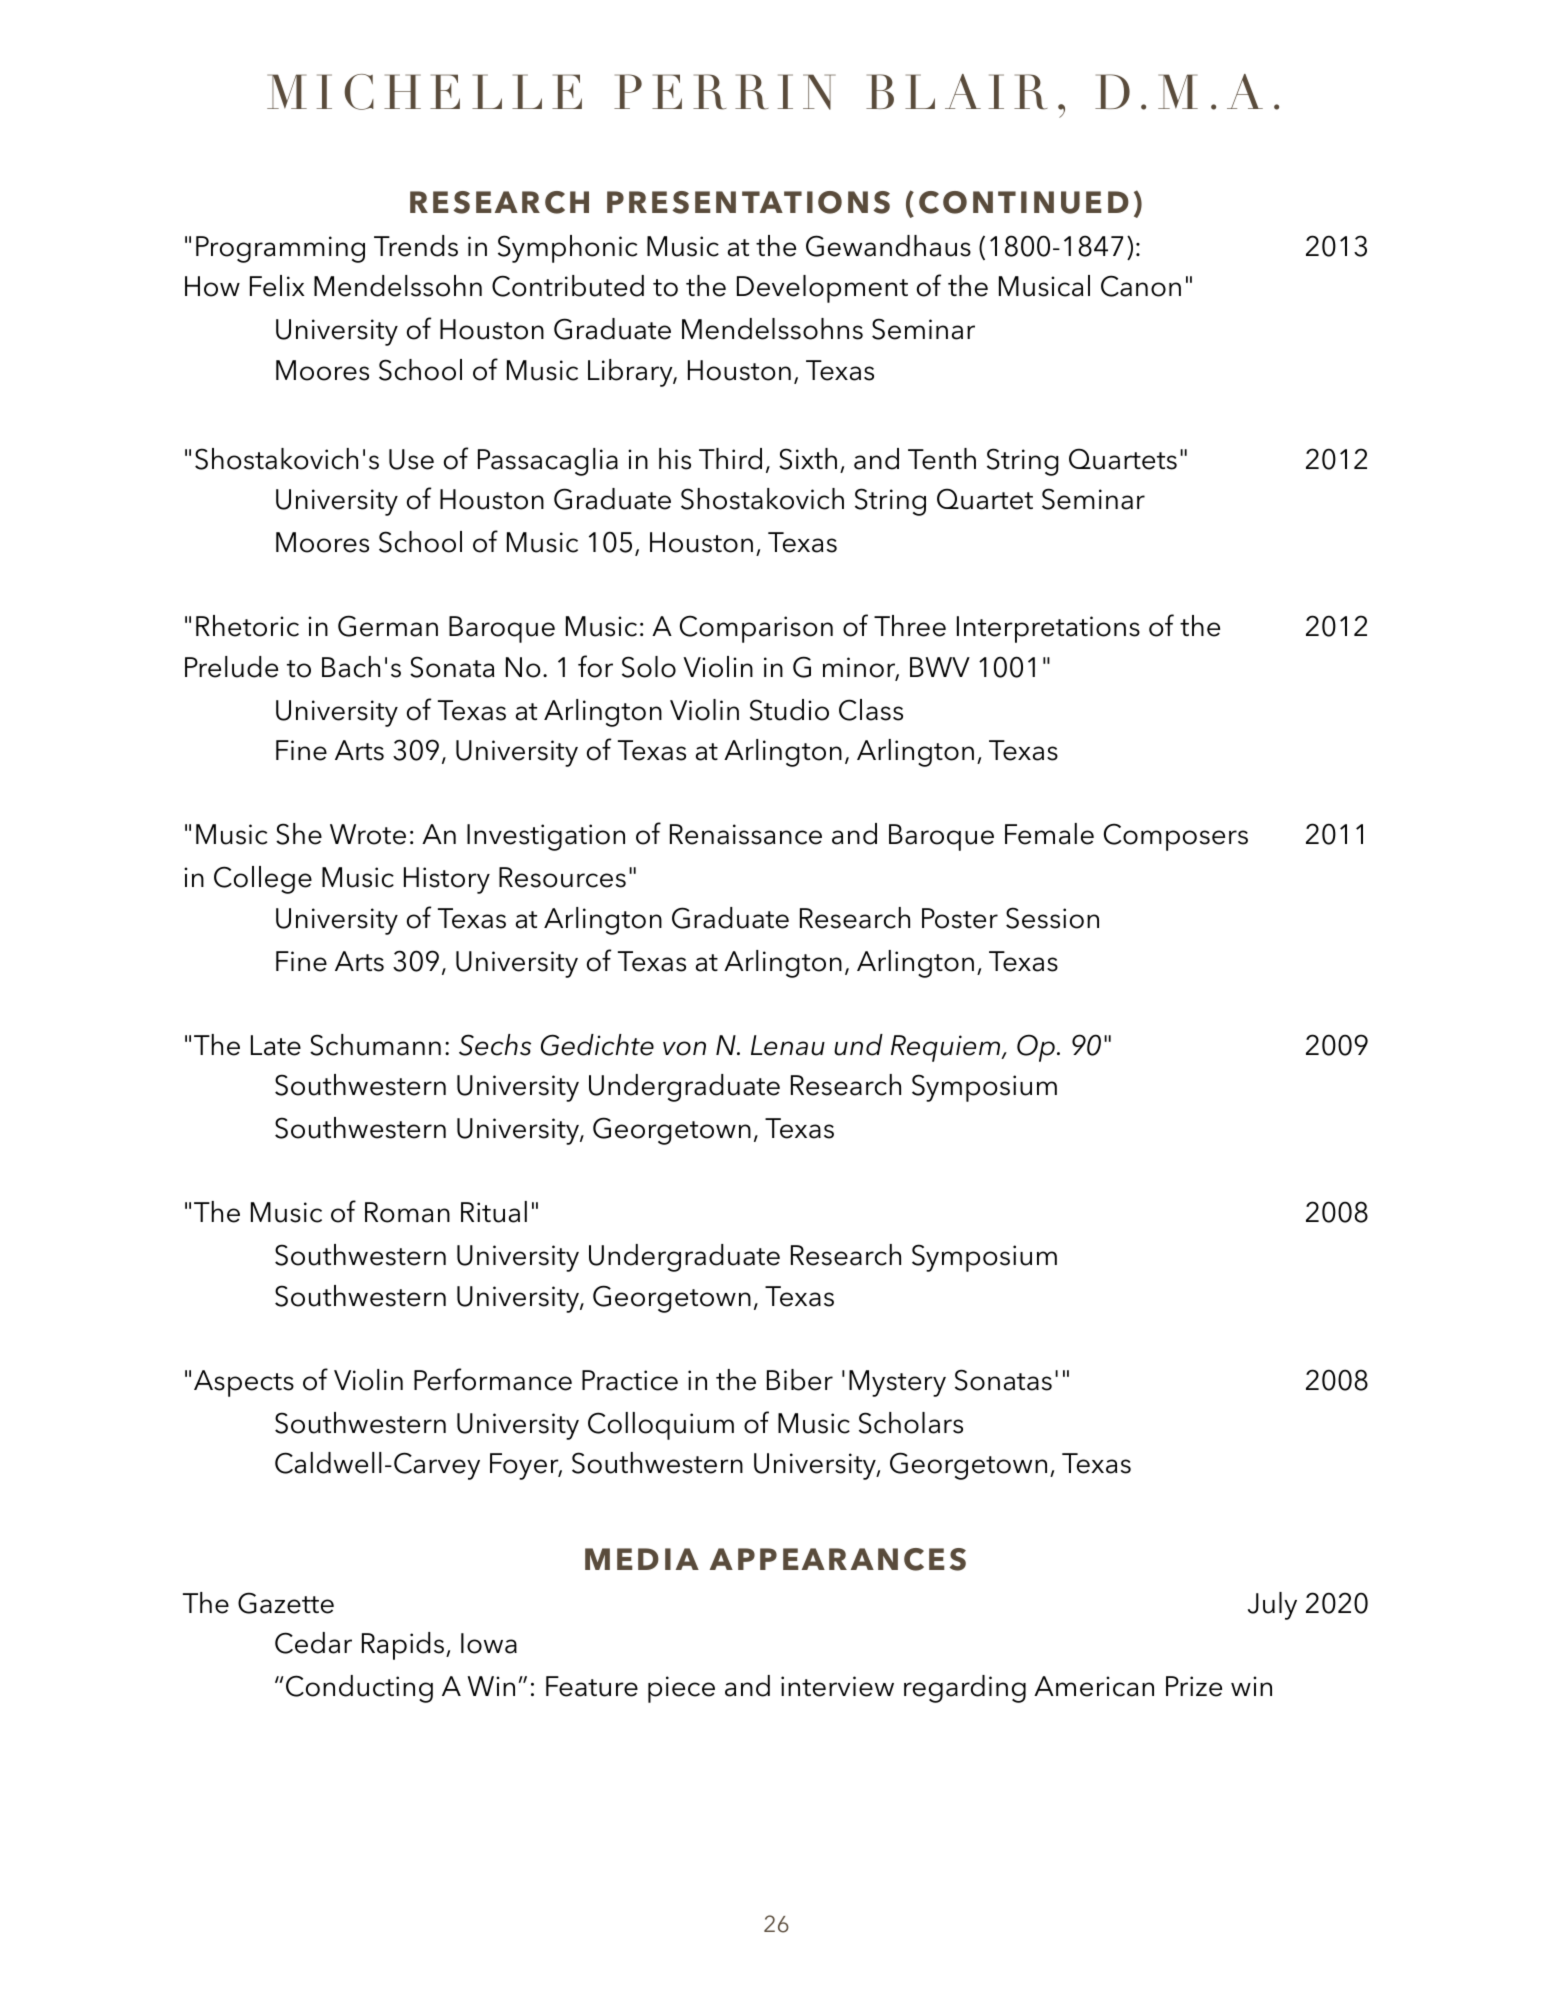 The height and width of the document is (2009, 1552). Describe the element at coordinates (681, 1689) in the document. I see `piece` at that location.
